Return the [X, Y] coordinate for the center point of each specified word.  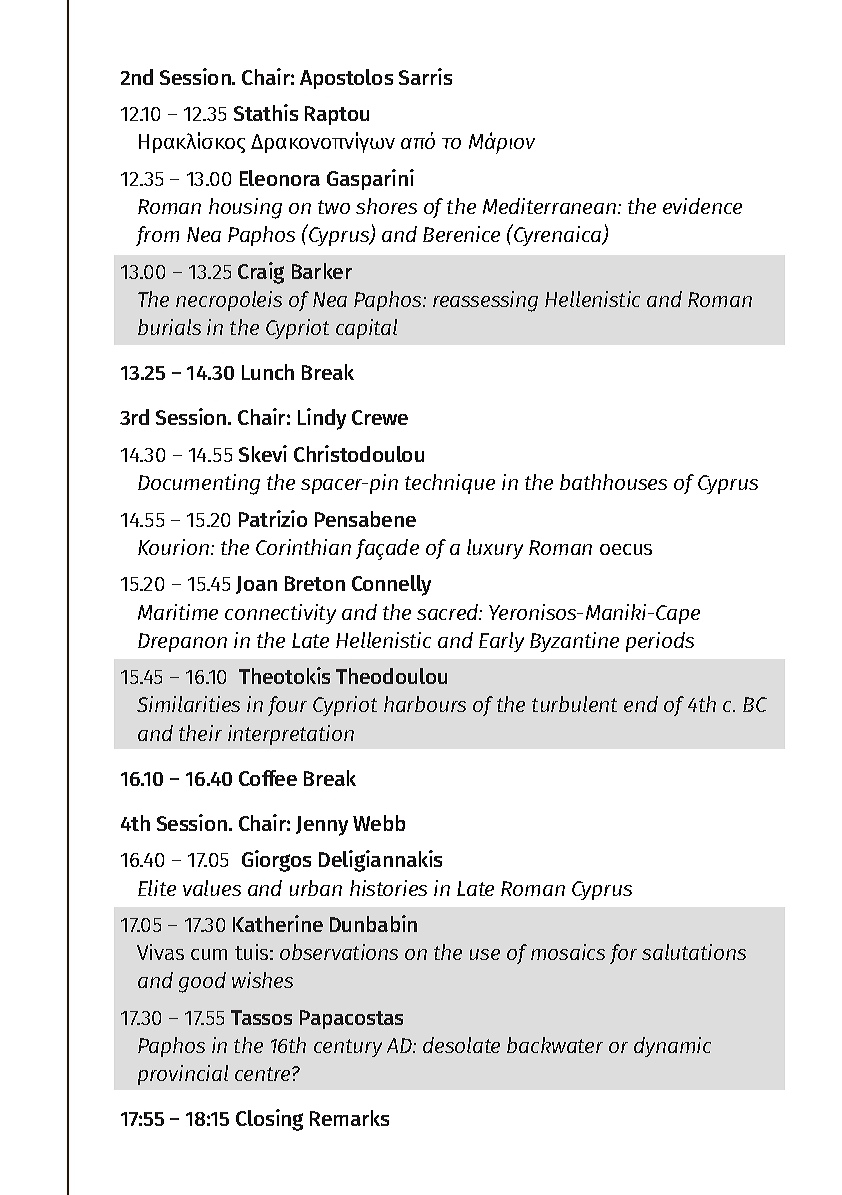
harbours [425, 704]
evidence [702, 206]
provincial [183, 1075]
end [641, 704]
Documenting [199, 484]
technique [450, 484]
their [200, 733]
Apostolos [346, 79]
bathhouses [613, 482]
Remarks [349, 1118]
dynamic [672, 1047]
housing [245, 208]
